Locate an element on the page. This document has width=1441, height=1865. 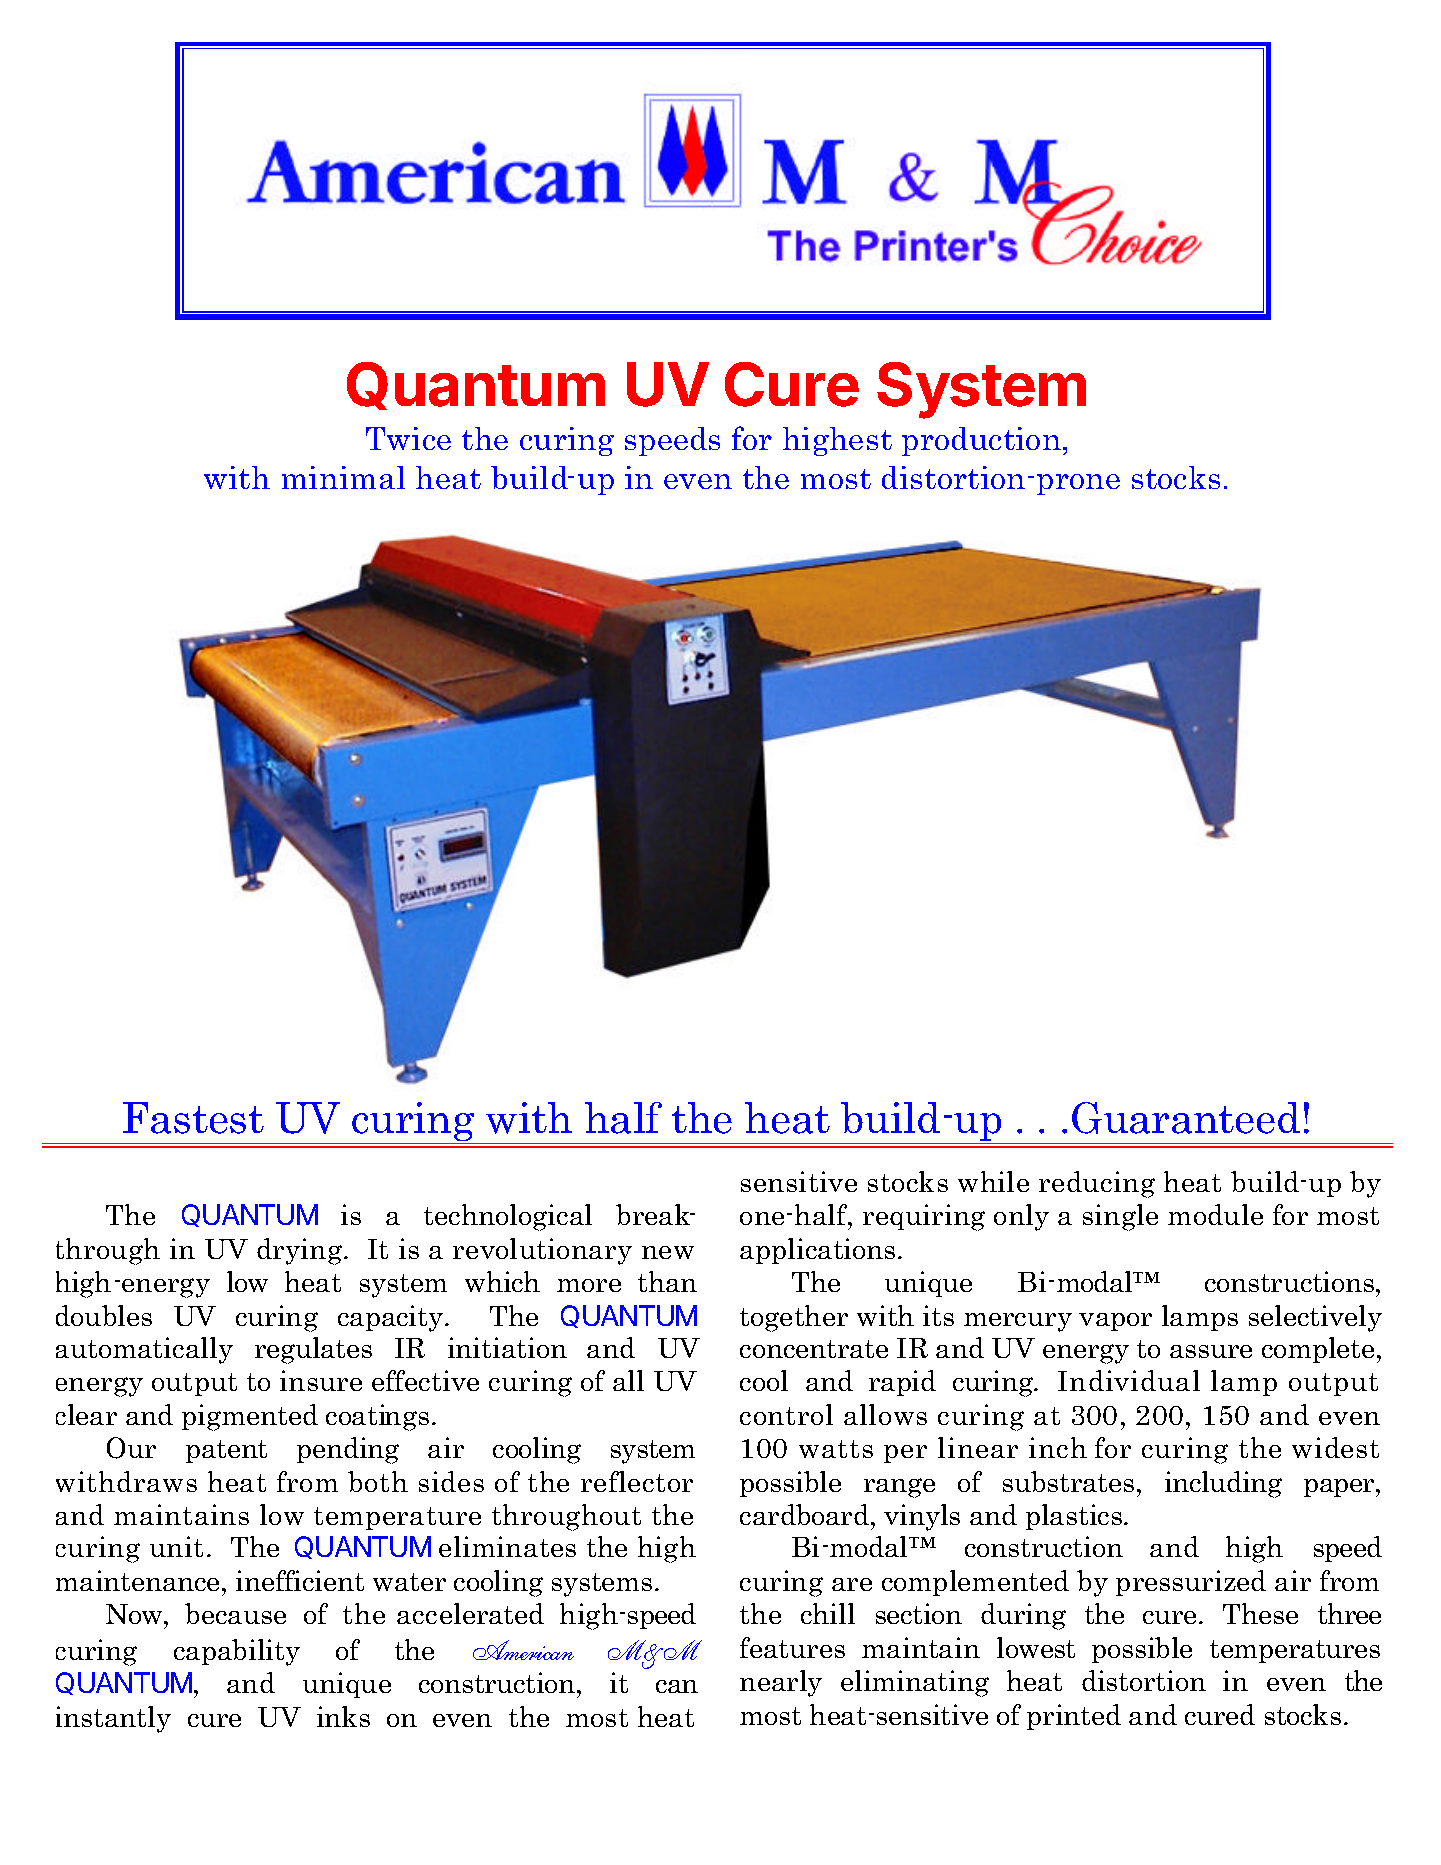
Guaranteed is located at coordinates (1186, 1118).
